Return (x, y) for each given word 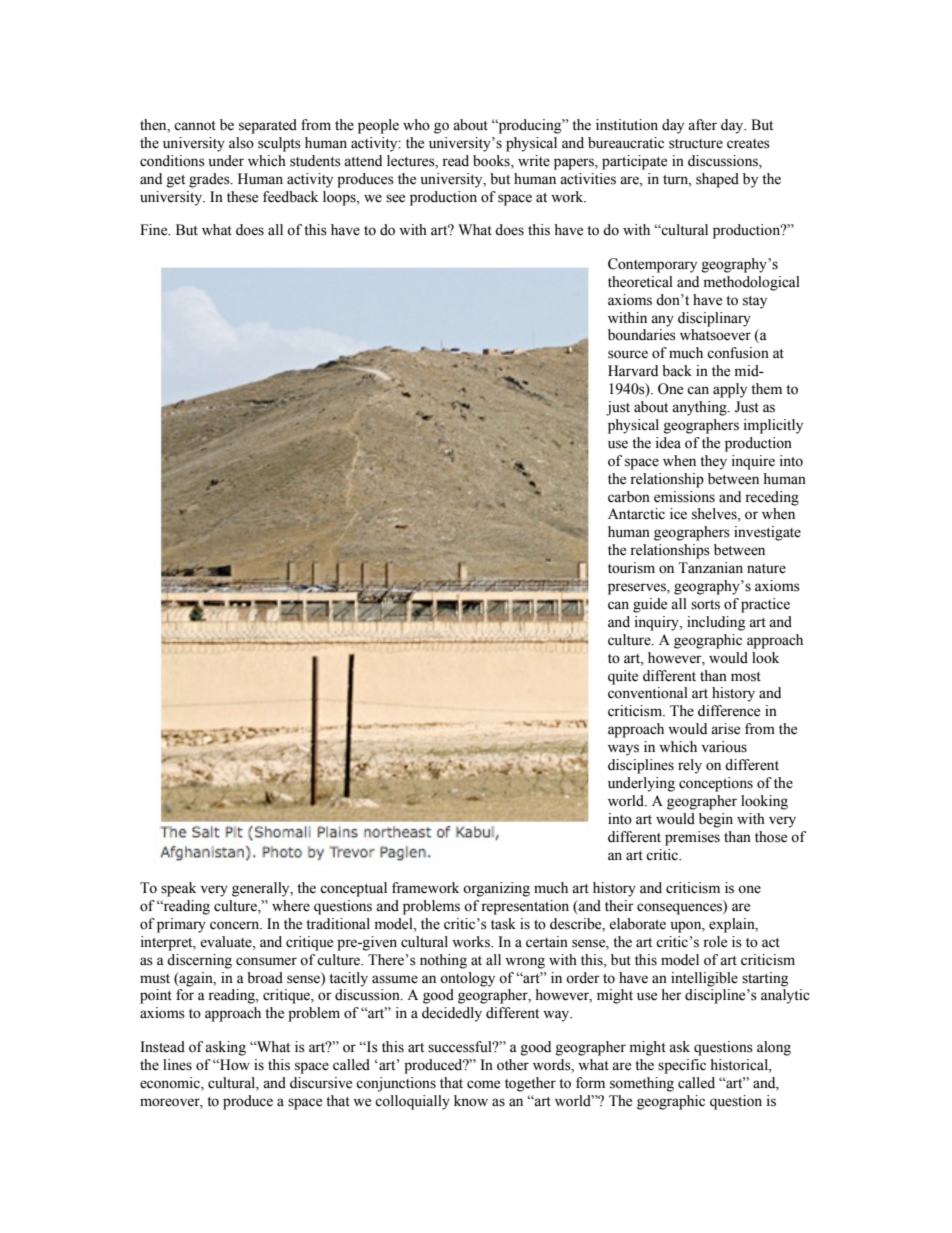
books (492, 162)
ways (623, 750)
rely (690, 766)
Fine (155, 230)
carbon (629, 497)
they (713, 462)
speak (178, 889)
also (241, 143)
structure (696, 144)
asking (225, 1048)
